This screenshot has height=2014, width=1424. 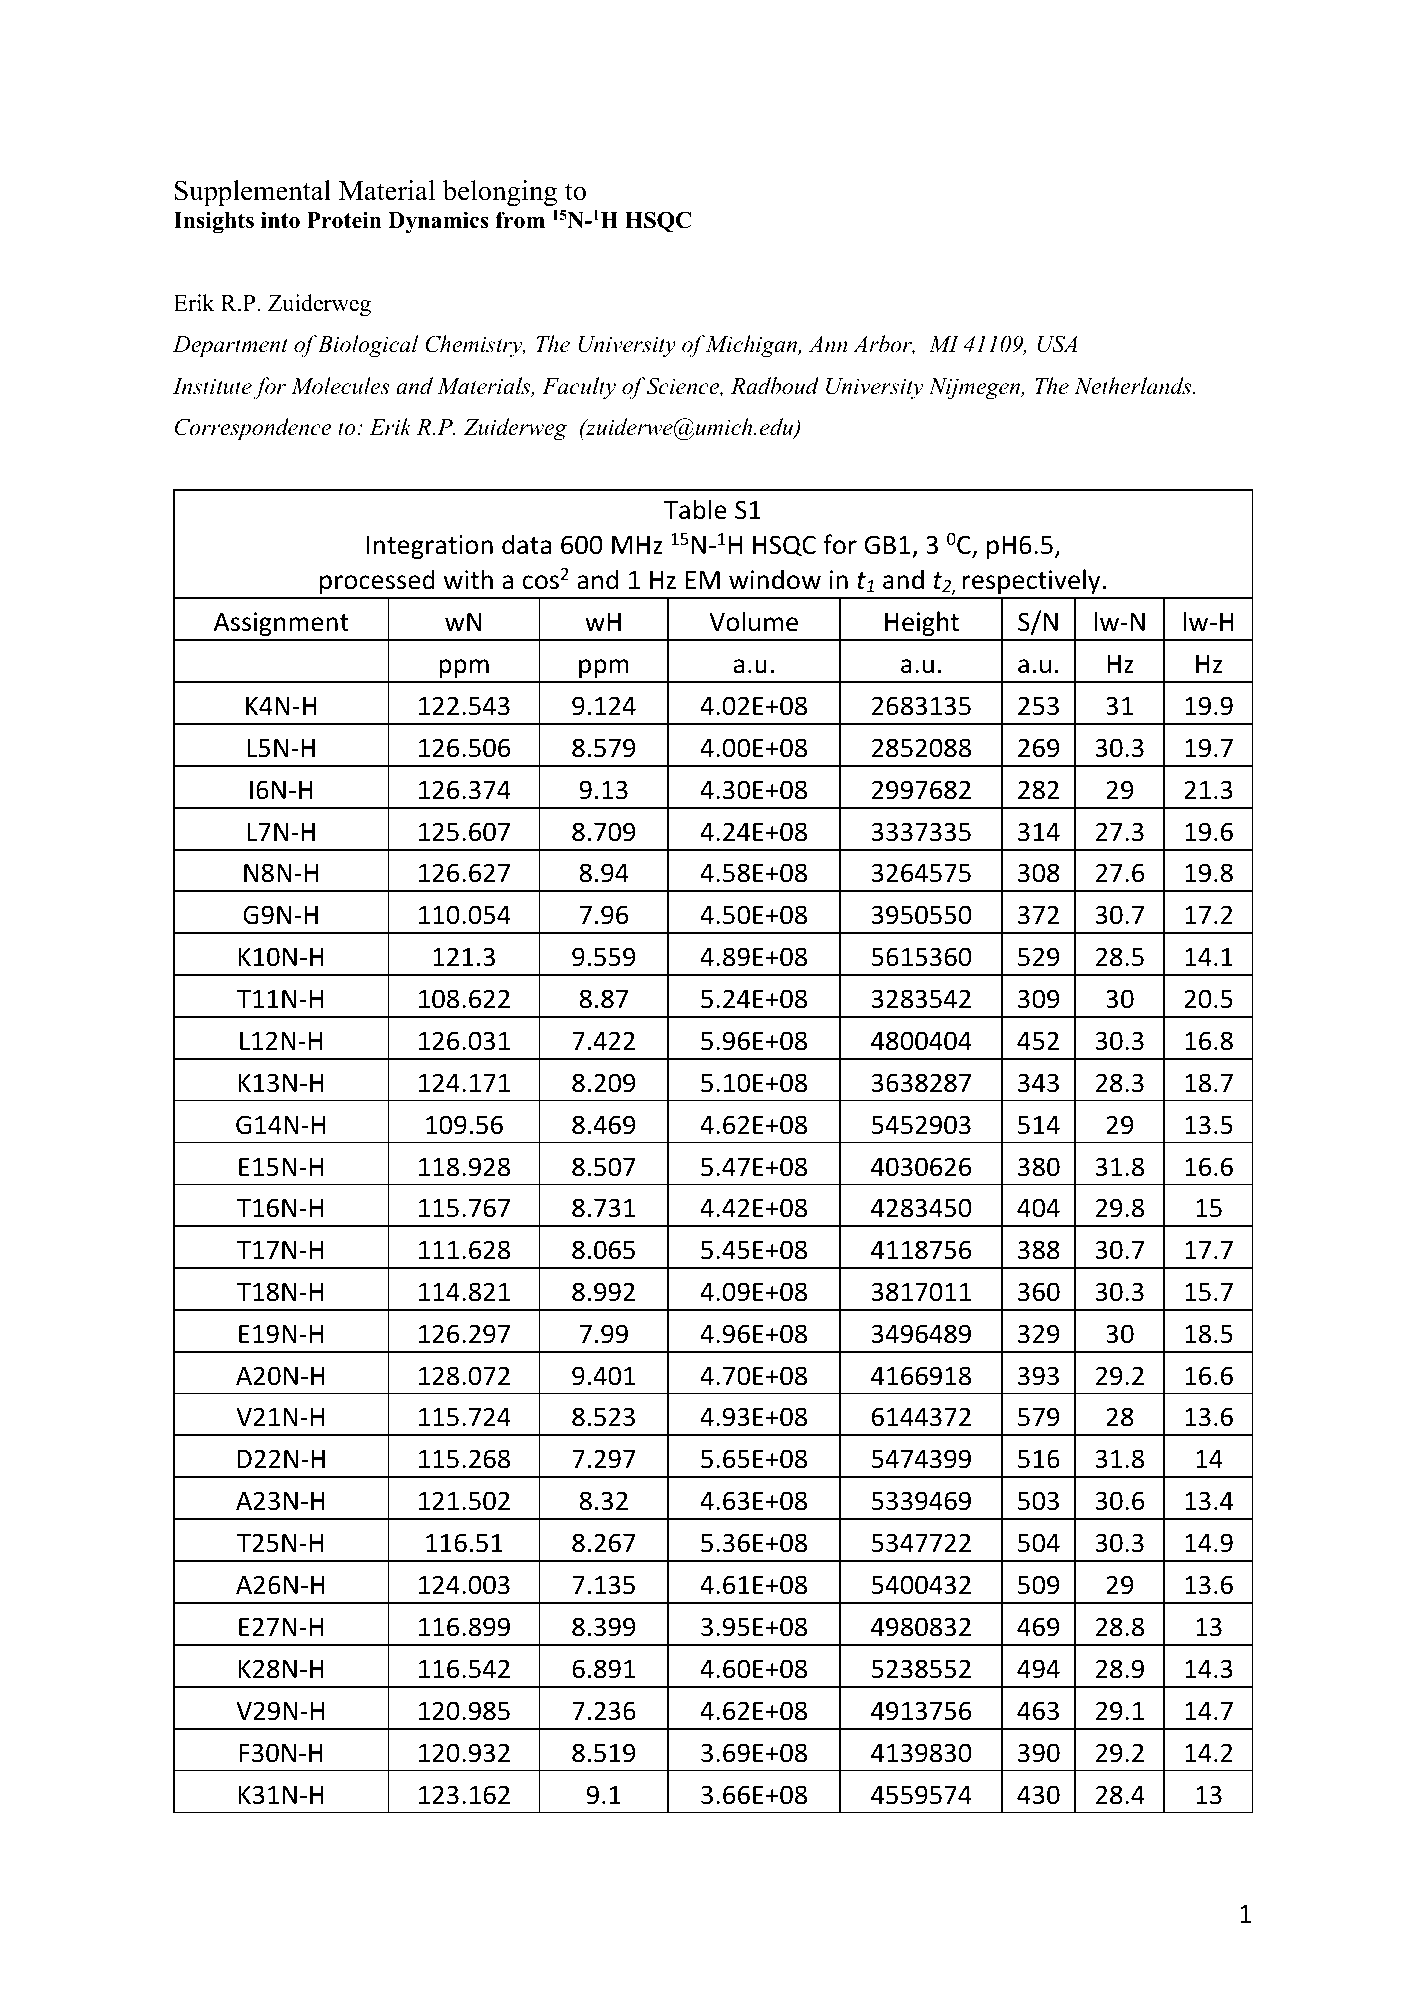 I want to click on from, so click(x=520, y=220).
